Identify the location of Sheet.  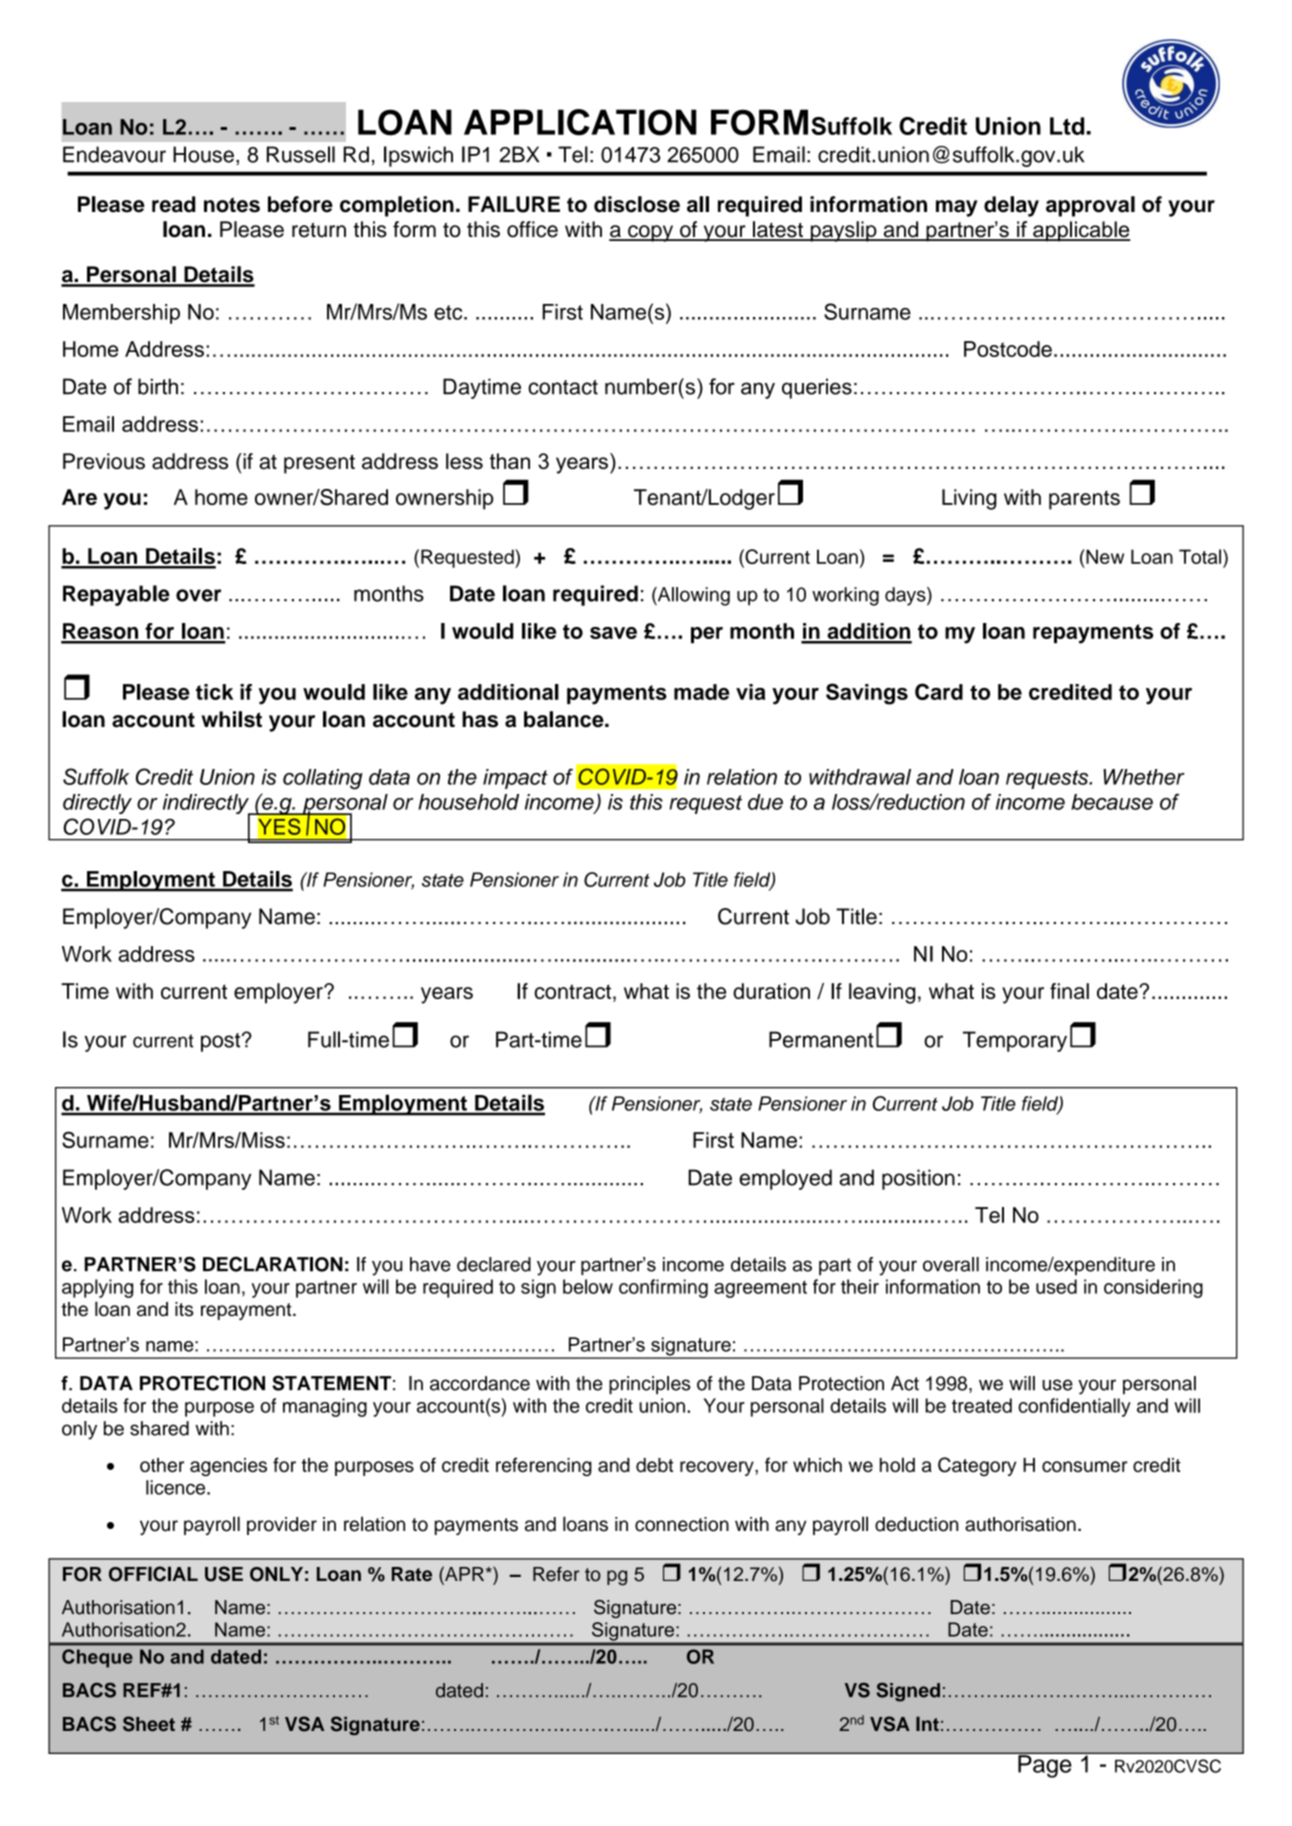
(149, 1724).
